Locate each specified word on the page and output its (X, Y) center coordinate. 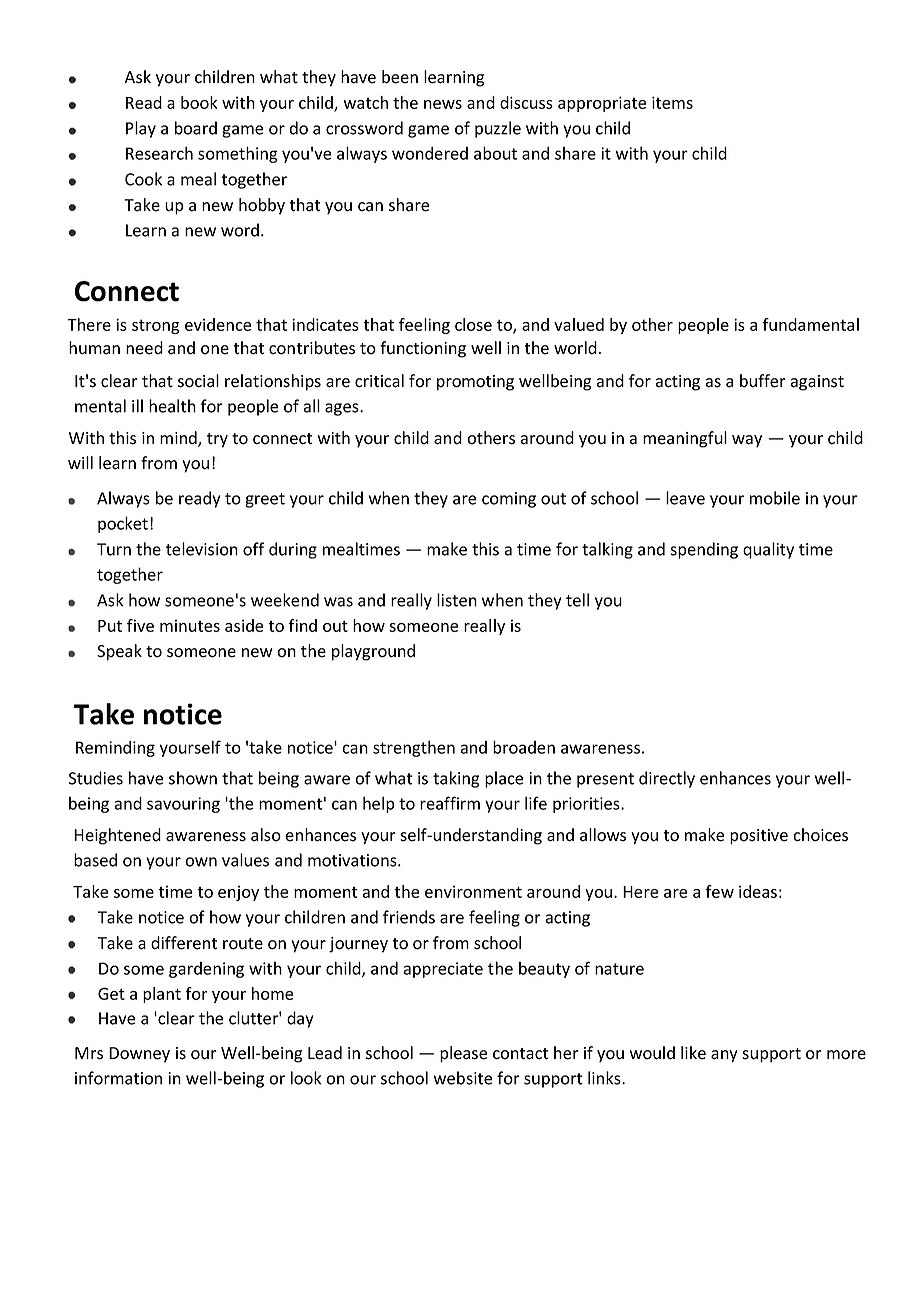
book (199, 102)
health (172, 406)
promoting (475, 383)
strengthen (414, 748)
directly (667, 779)
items (672, 102)
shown (193, 778)
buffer (763, 381)
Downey (139, 1055)
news (443, 104)
